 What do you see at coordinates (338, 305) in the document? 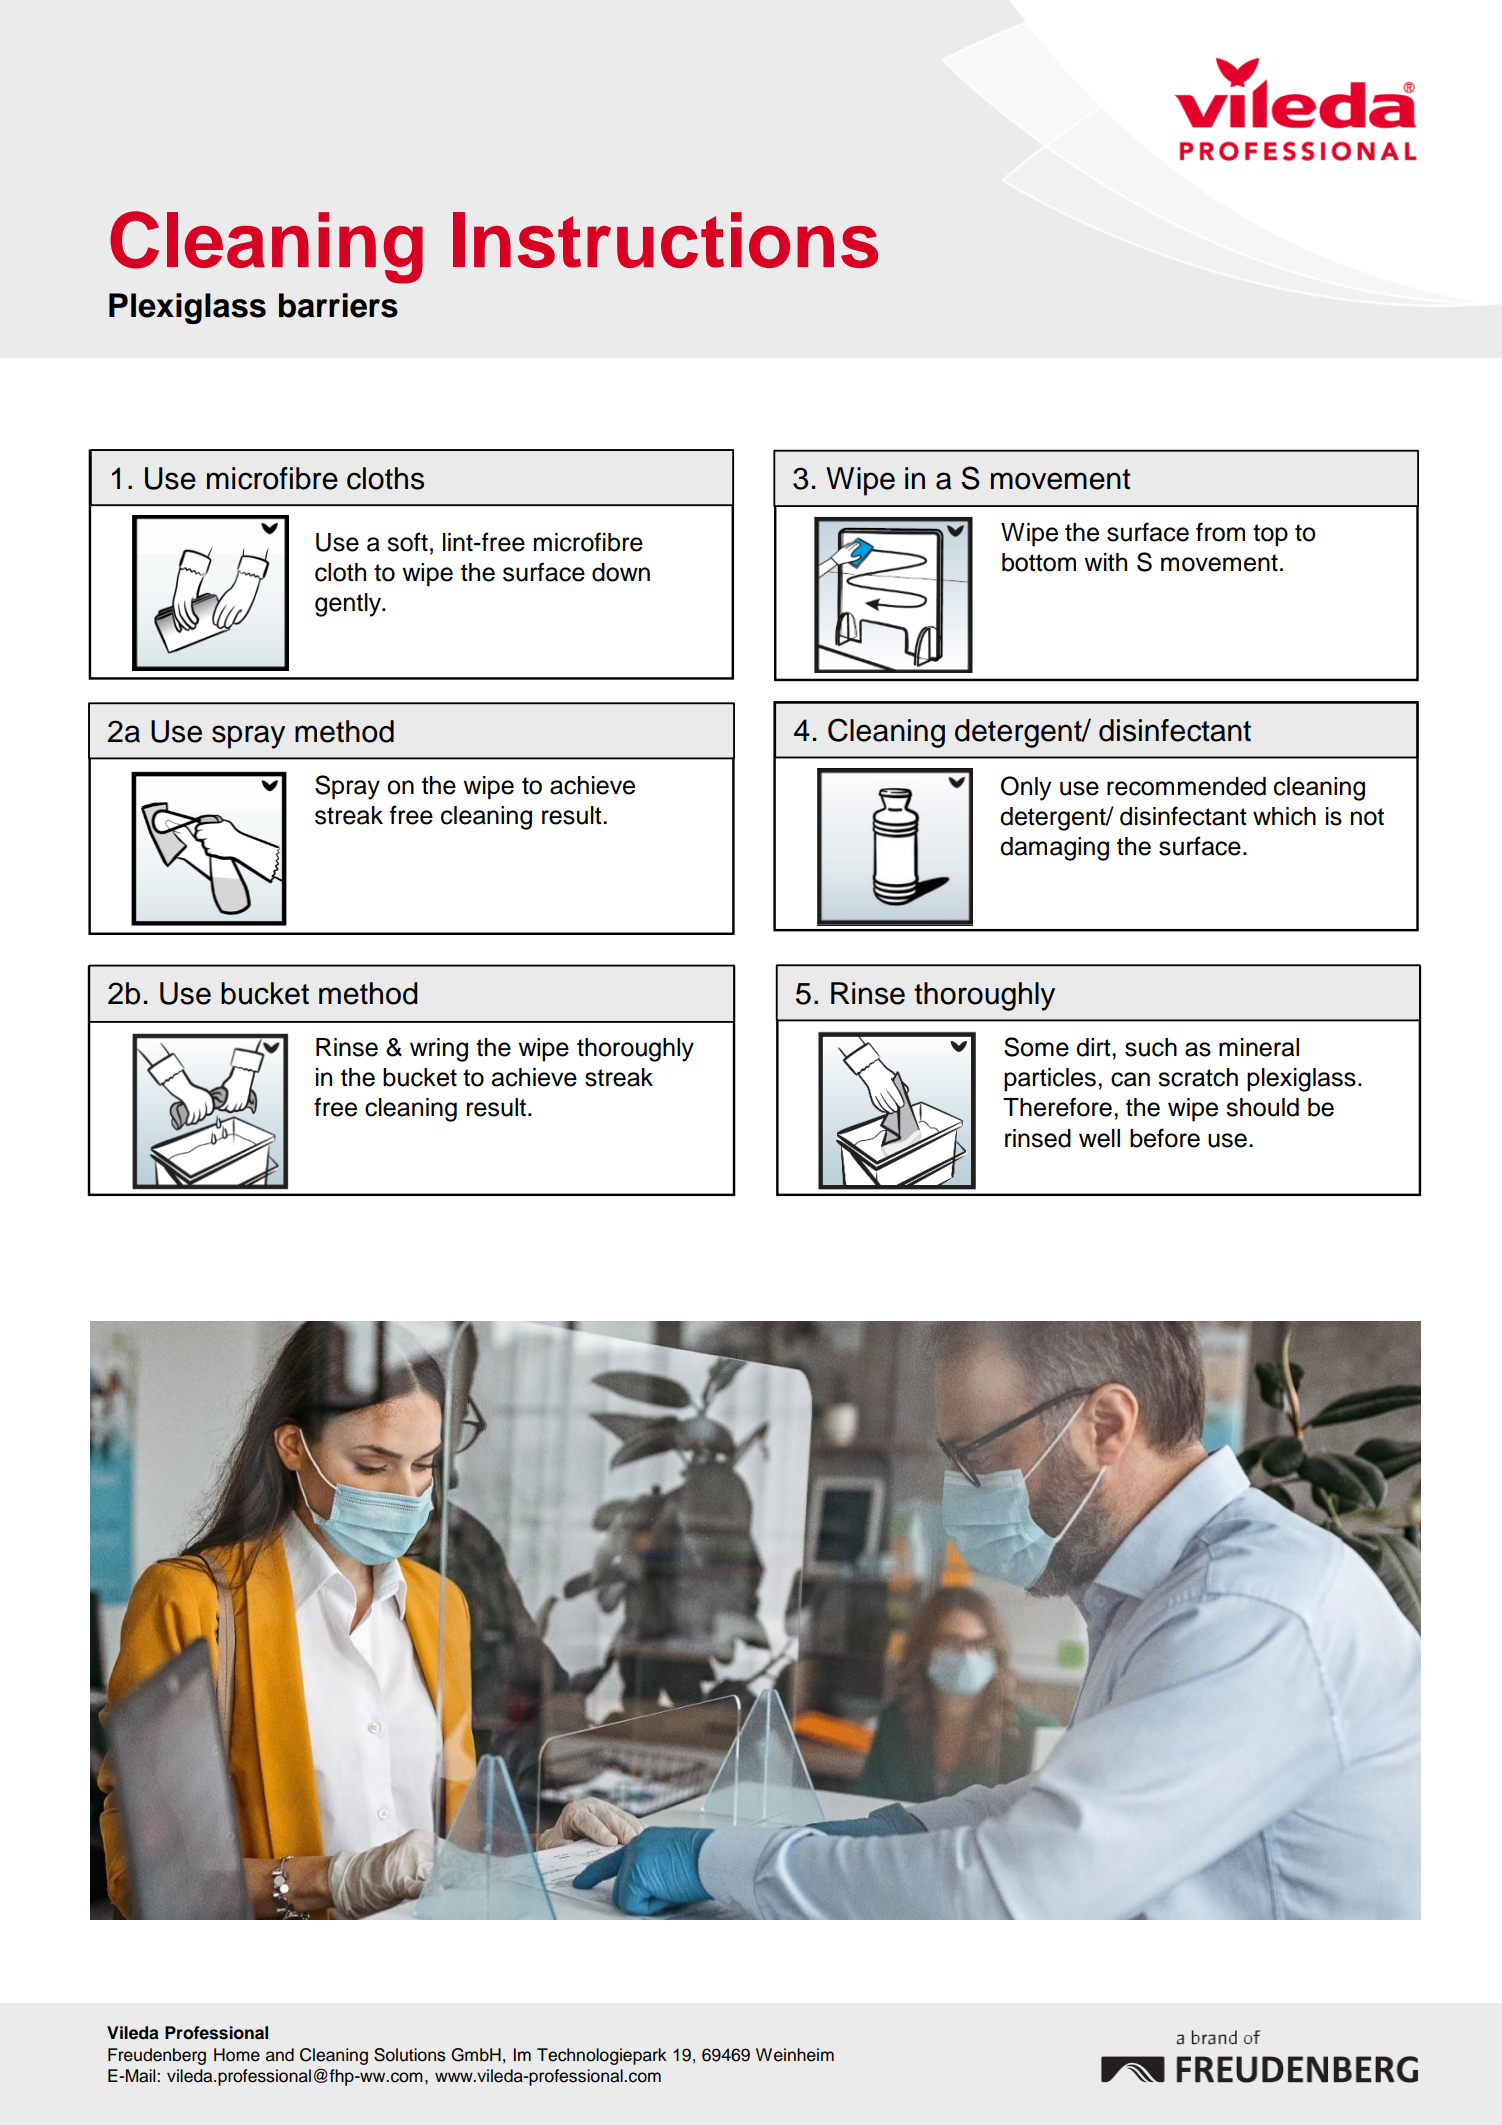
I see `barriers` at bounding box center [338, 305].
